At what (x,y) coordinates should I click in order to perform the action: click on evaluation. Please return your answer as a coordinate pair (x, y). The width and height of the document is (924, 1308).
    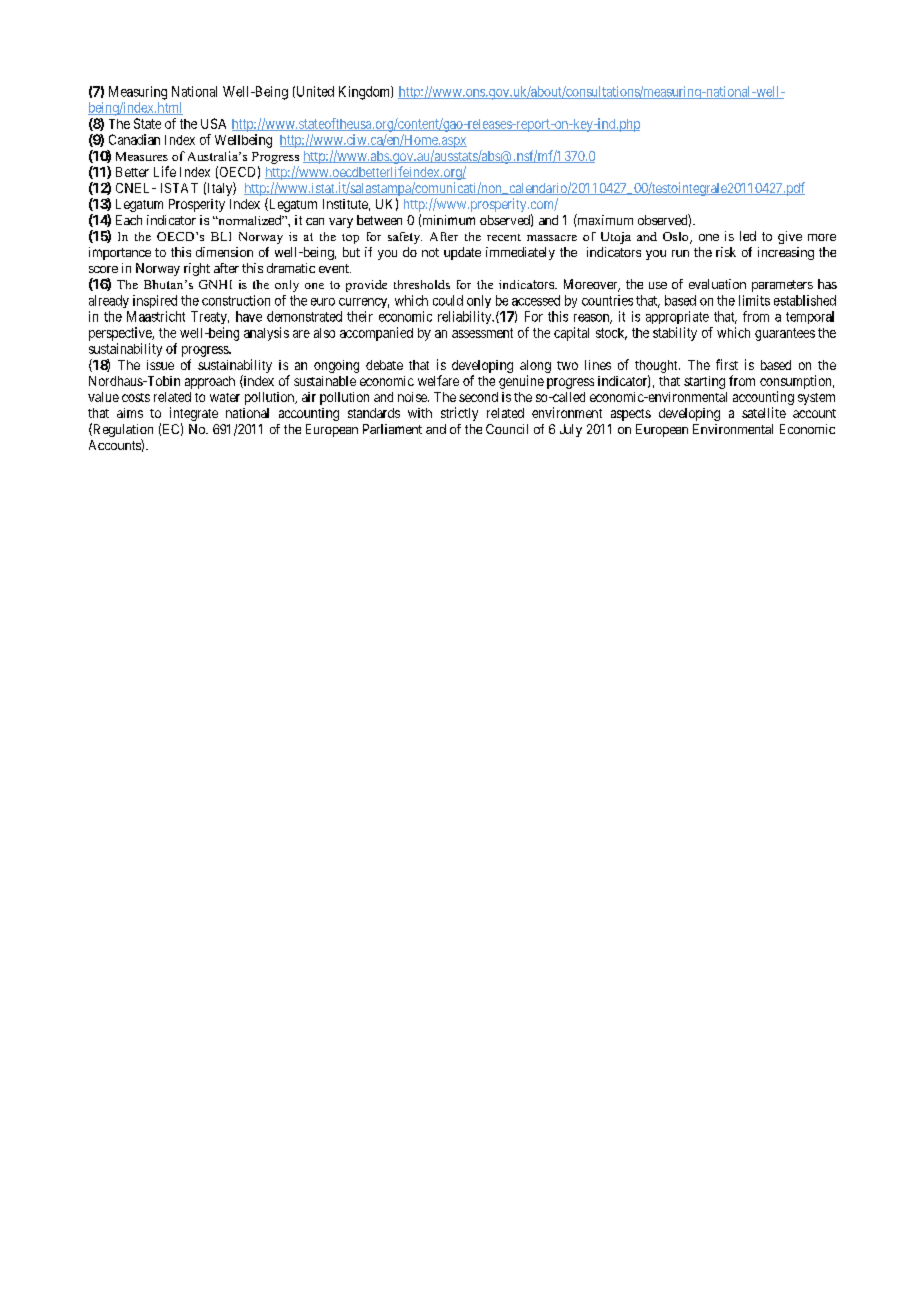
    Looking at the image, I should click on (717, 284).
